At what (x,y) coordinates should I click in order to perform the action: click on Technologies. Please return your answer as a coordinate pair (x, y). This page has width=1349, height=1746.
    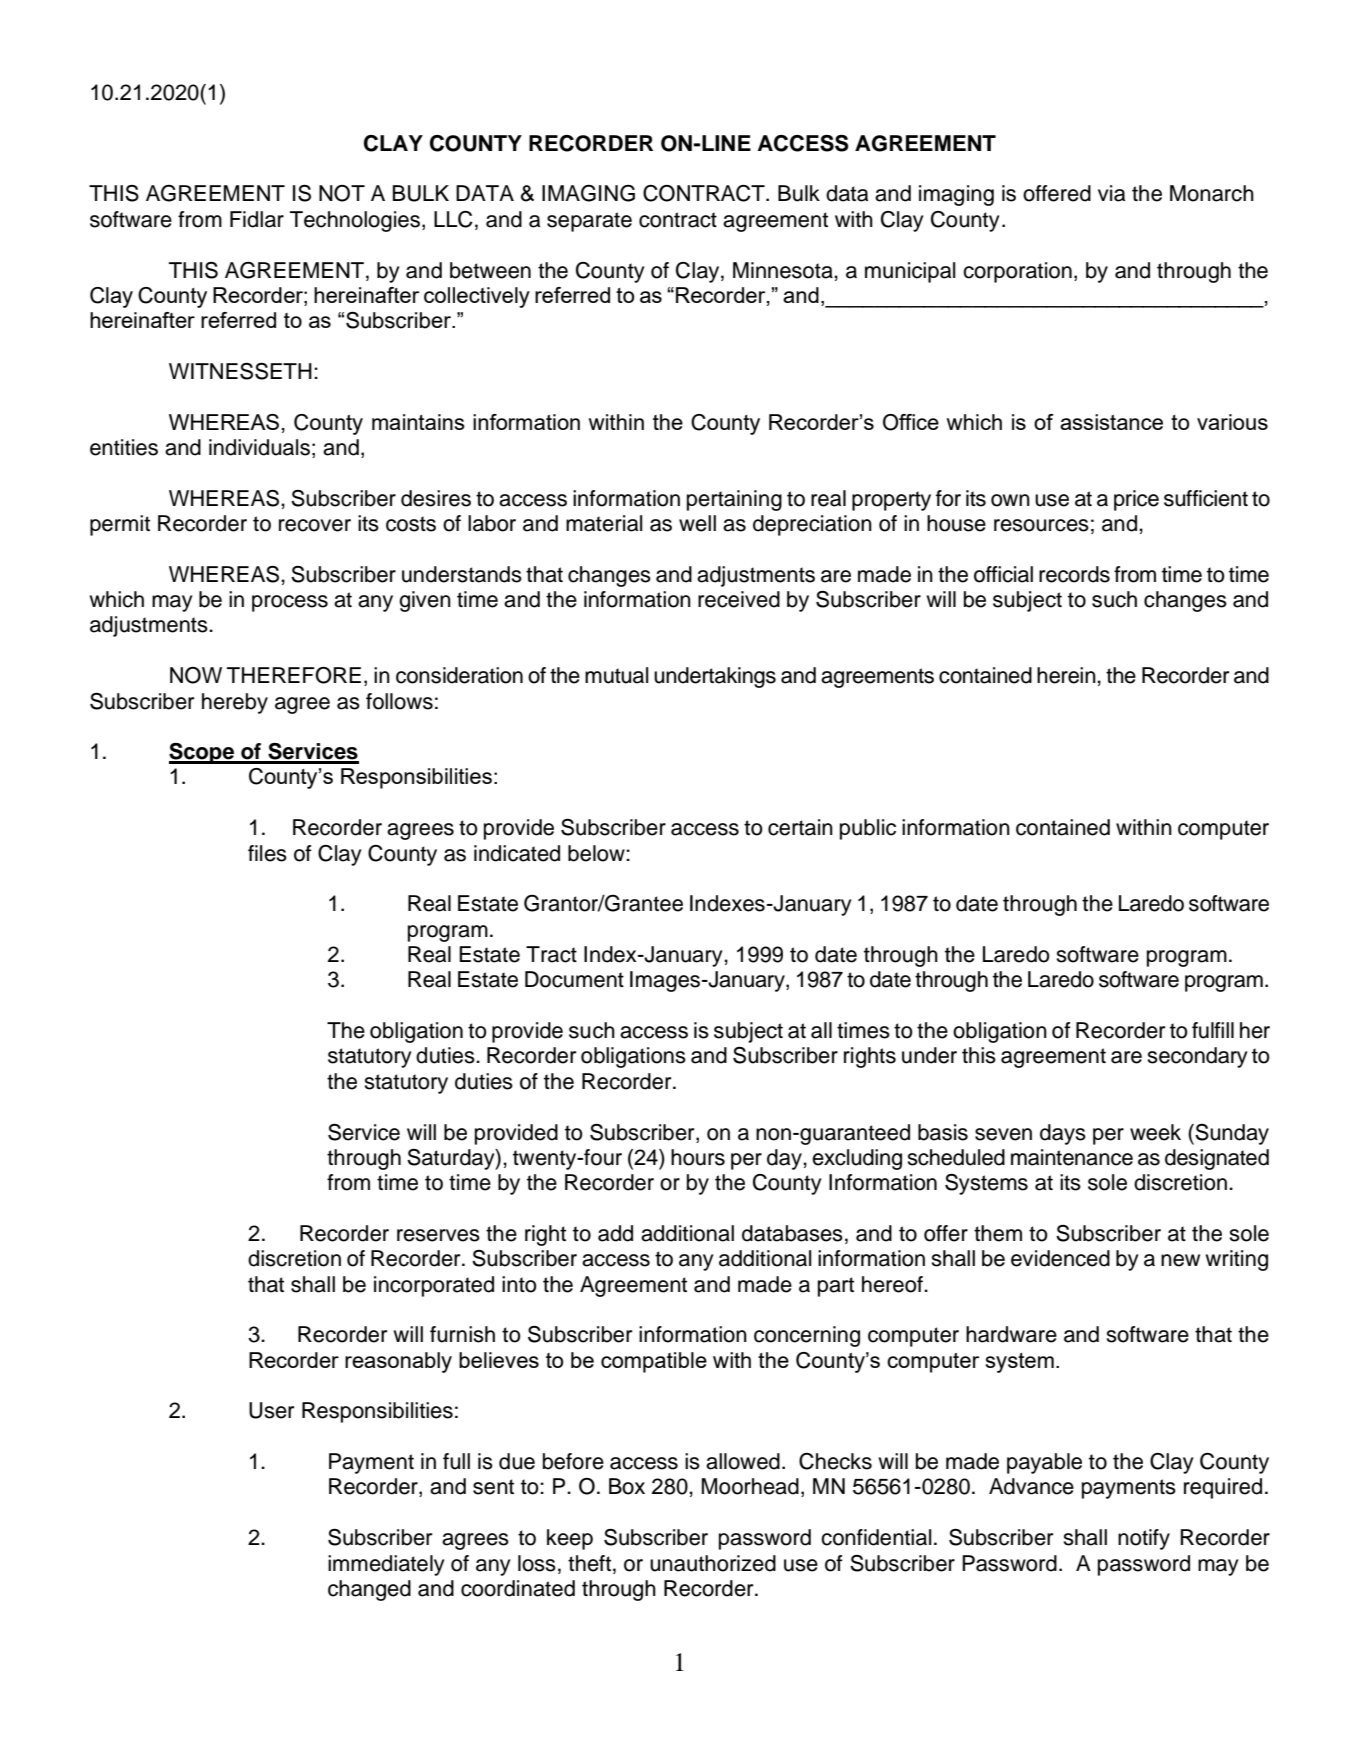
    Looking at the image, I should click on (355, 221).
